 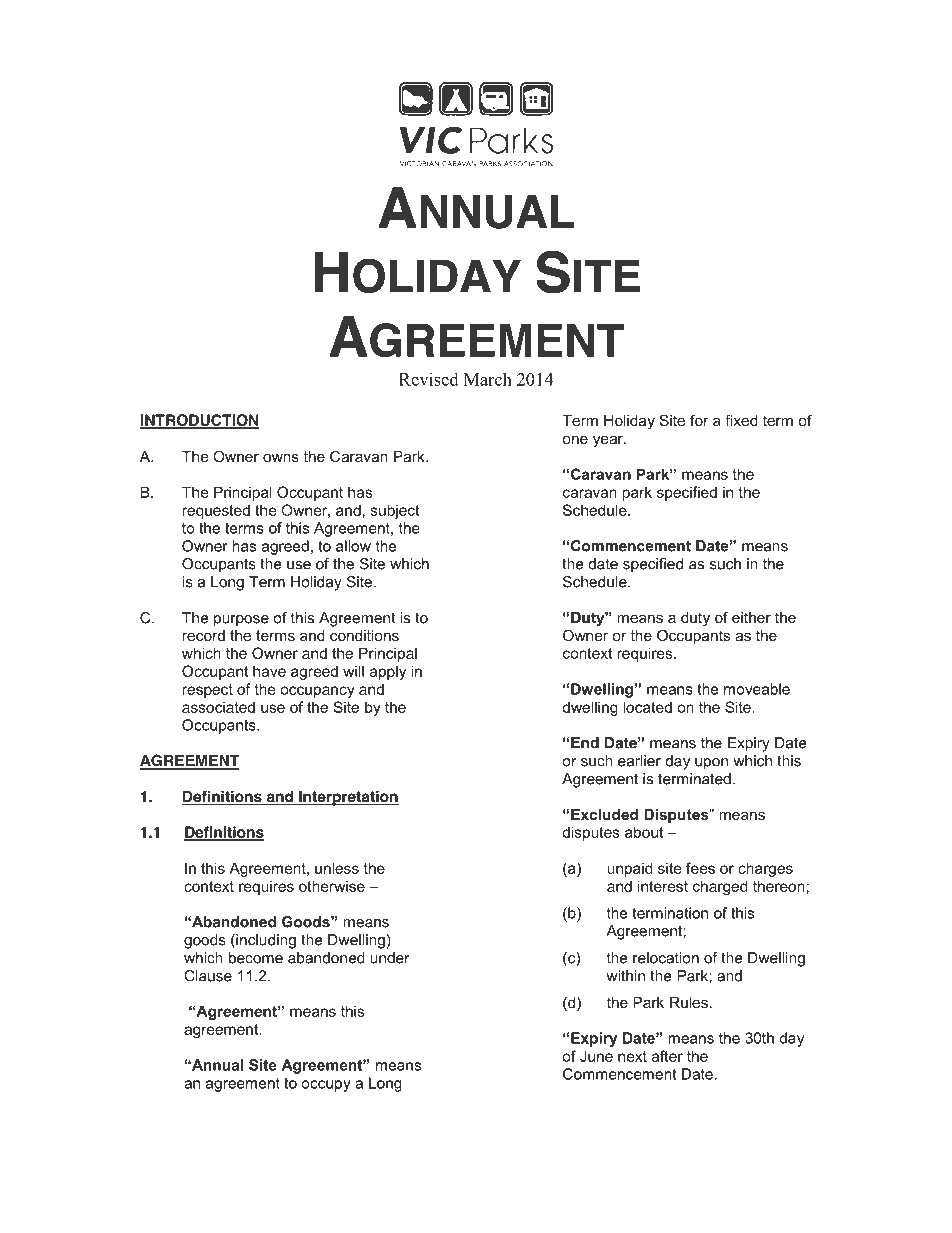 I want to click on INTRODUCTION, so click(x=199, y=421).
